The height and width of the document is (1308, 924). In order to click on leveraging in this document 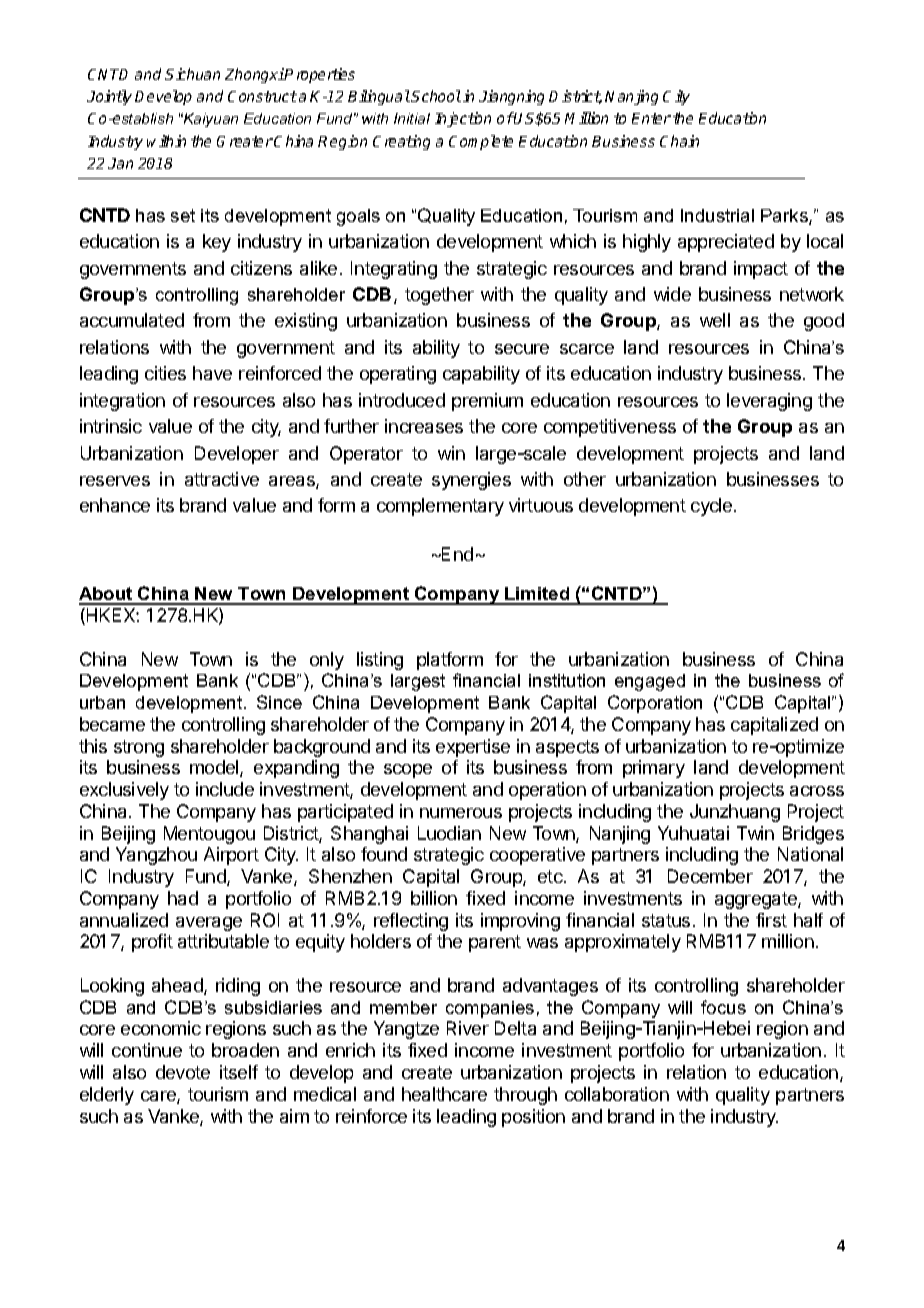, I will do `click(769, 402)`.
